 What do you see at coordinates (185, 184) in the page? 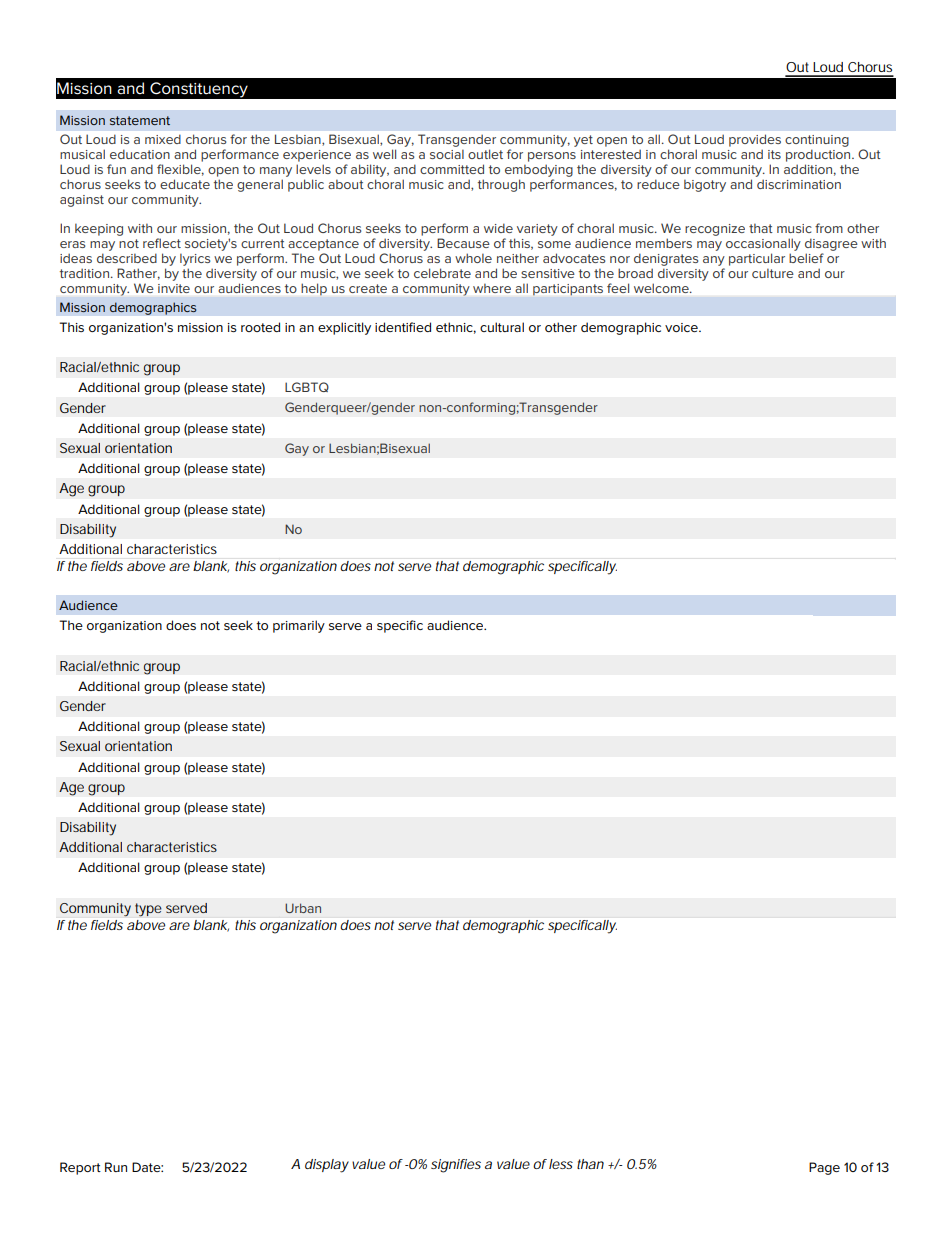
I see `educate` at bounding box center [185, 184].
